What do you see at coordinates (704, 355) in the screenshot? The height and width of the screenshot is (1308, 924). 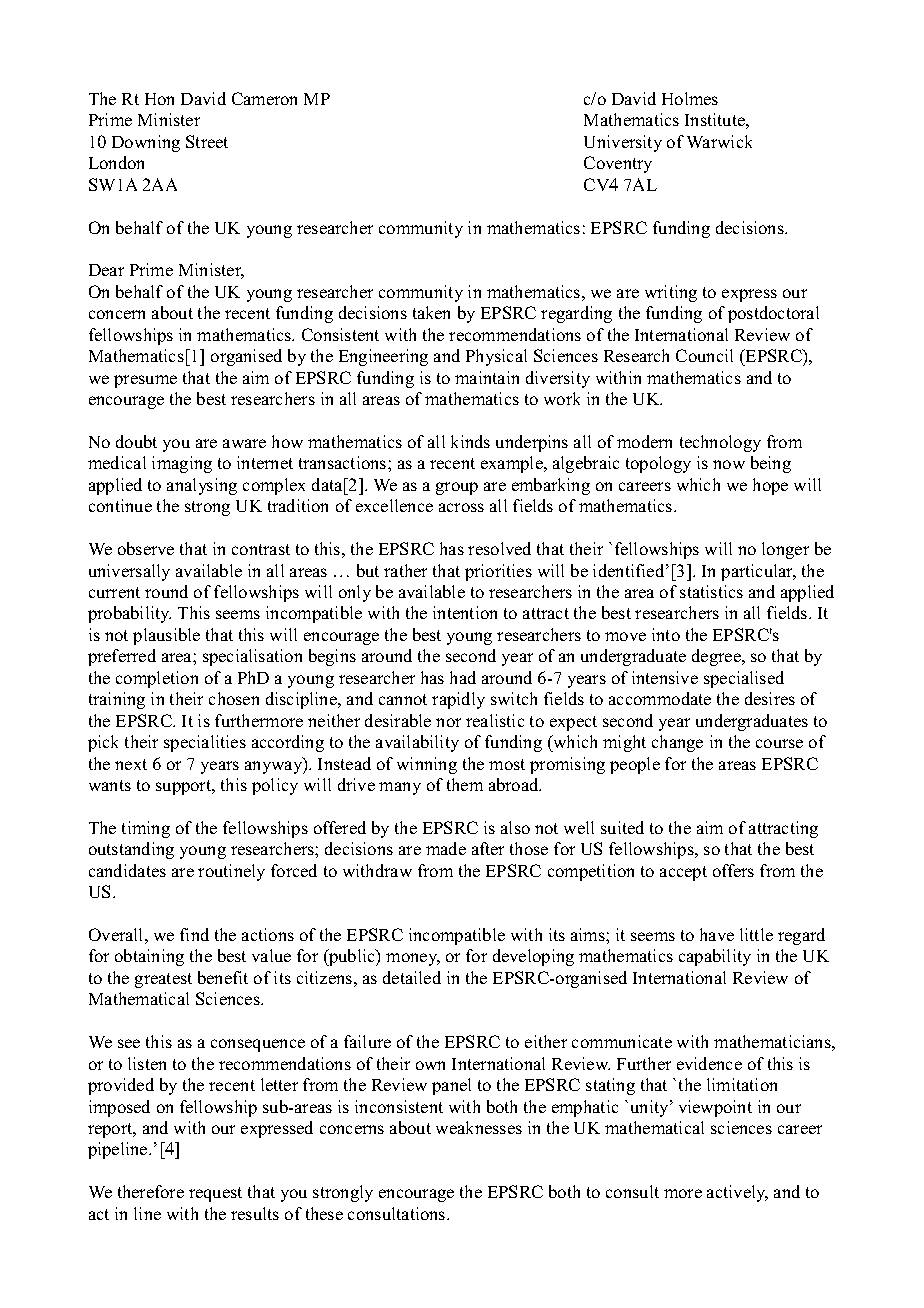 I see `Council` at bounding box center [704, 355].
